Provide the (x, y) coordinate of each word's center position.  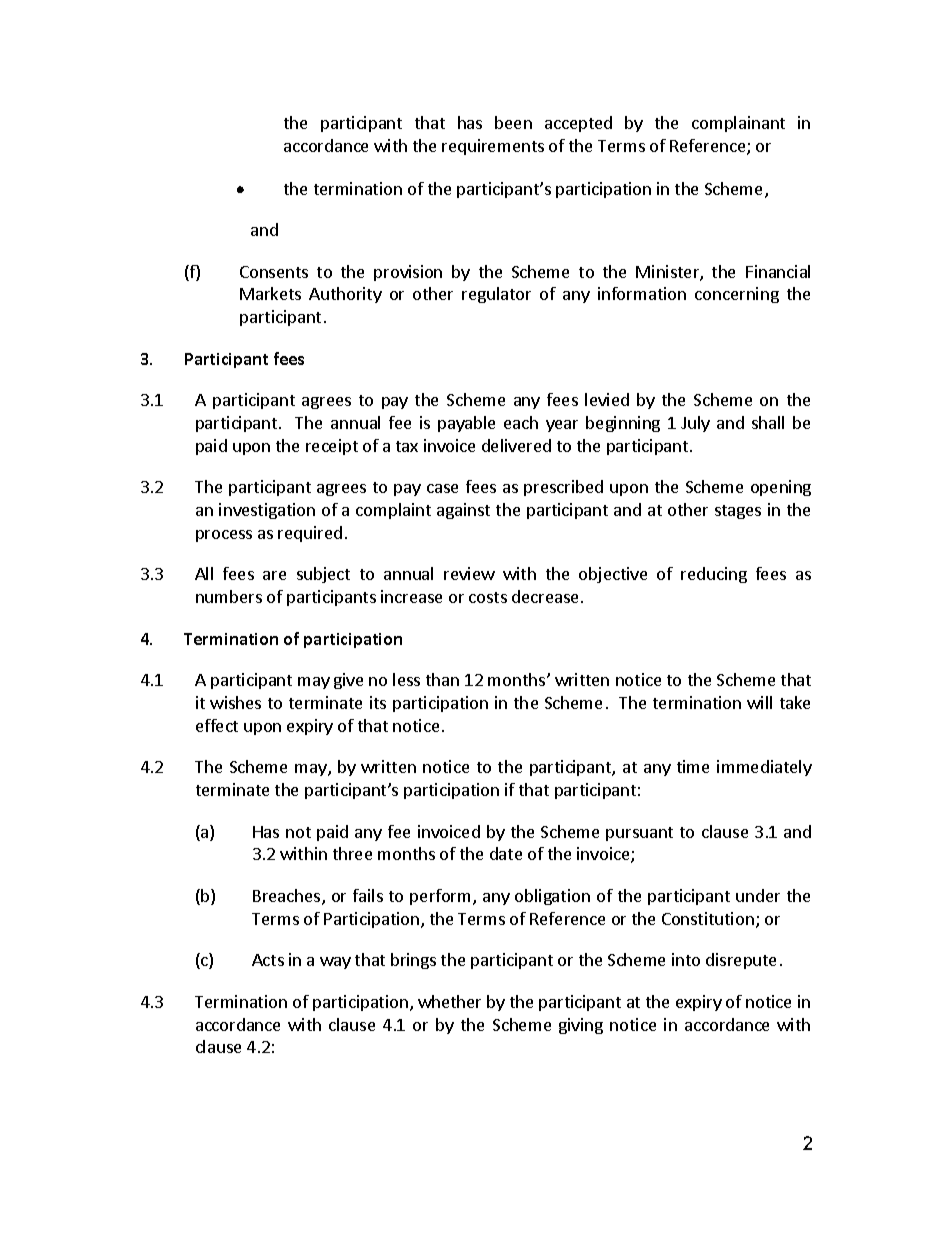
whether (449, 1001)
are (274, 575)
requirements (493, 147)
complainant (738, 124)
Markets (270, 293)
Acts (268, 960)
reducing (714, 575)
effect (217, 725)
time (693, 766)
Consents (274, 272)
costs (488, 597)
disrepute (741, 961)
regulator (496, 295)
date (506, 853)
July (695, 424)
